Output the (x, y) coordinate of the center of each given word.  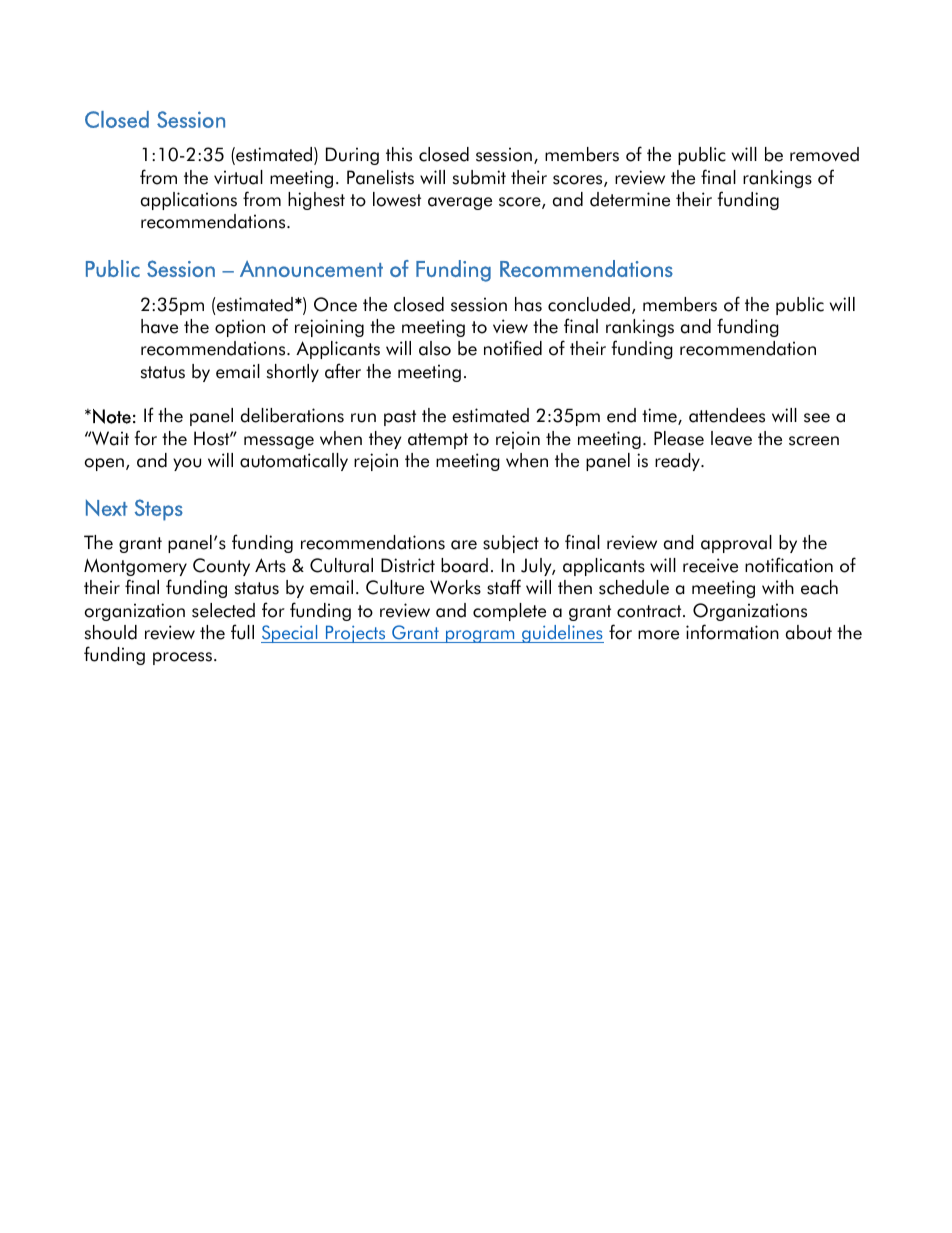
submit (479, 177)
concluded (589, 304)
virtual (238, 177)
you (187, 464)
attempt (438, 441)
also (435, 348)
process (182, 658)
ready (678, 462)
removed (824, 154)
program (480, 636)
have (159, 326)
